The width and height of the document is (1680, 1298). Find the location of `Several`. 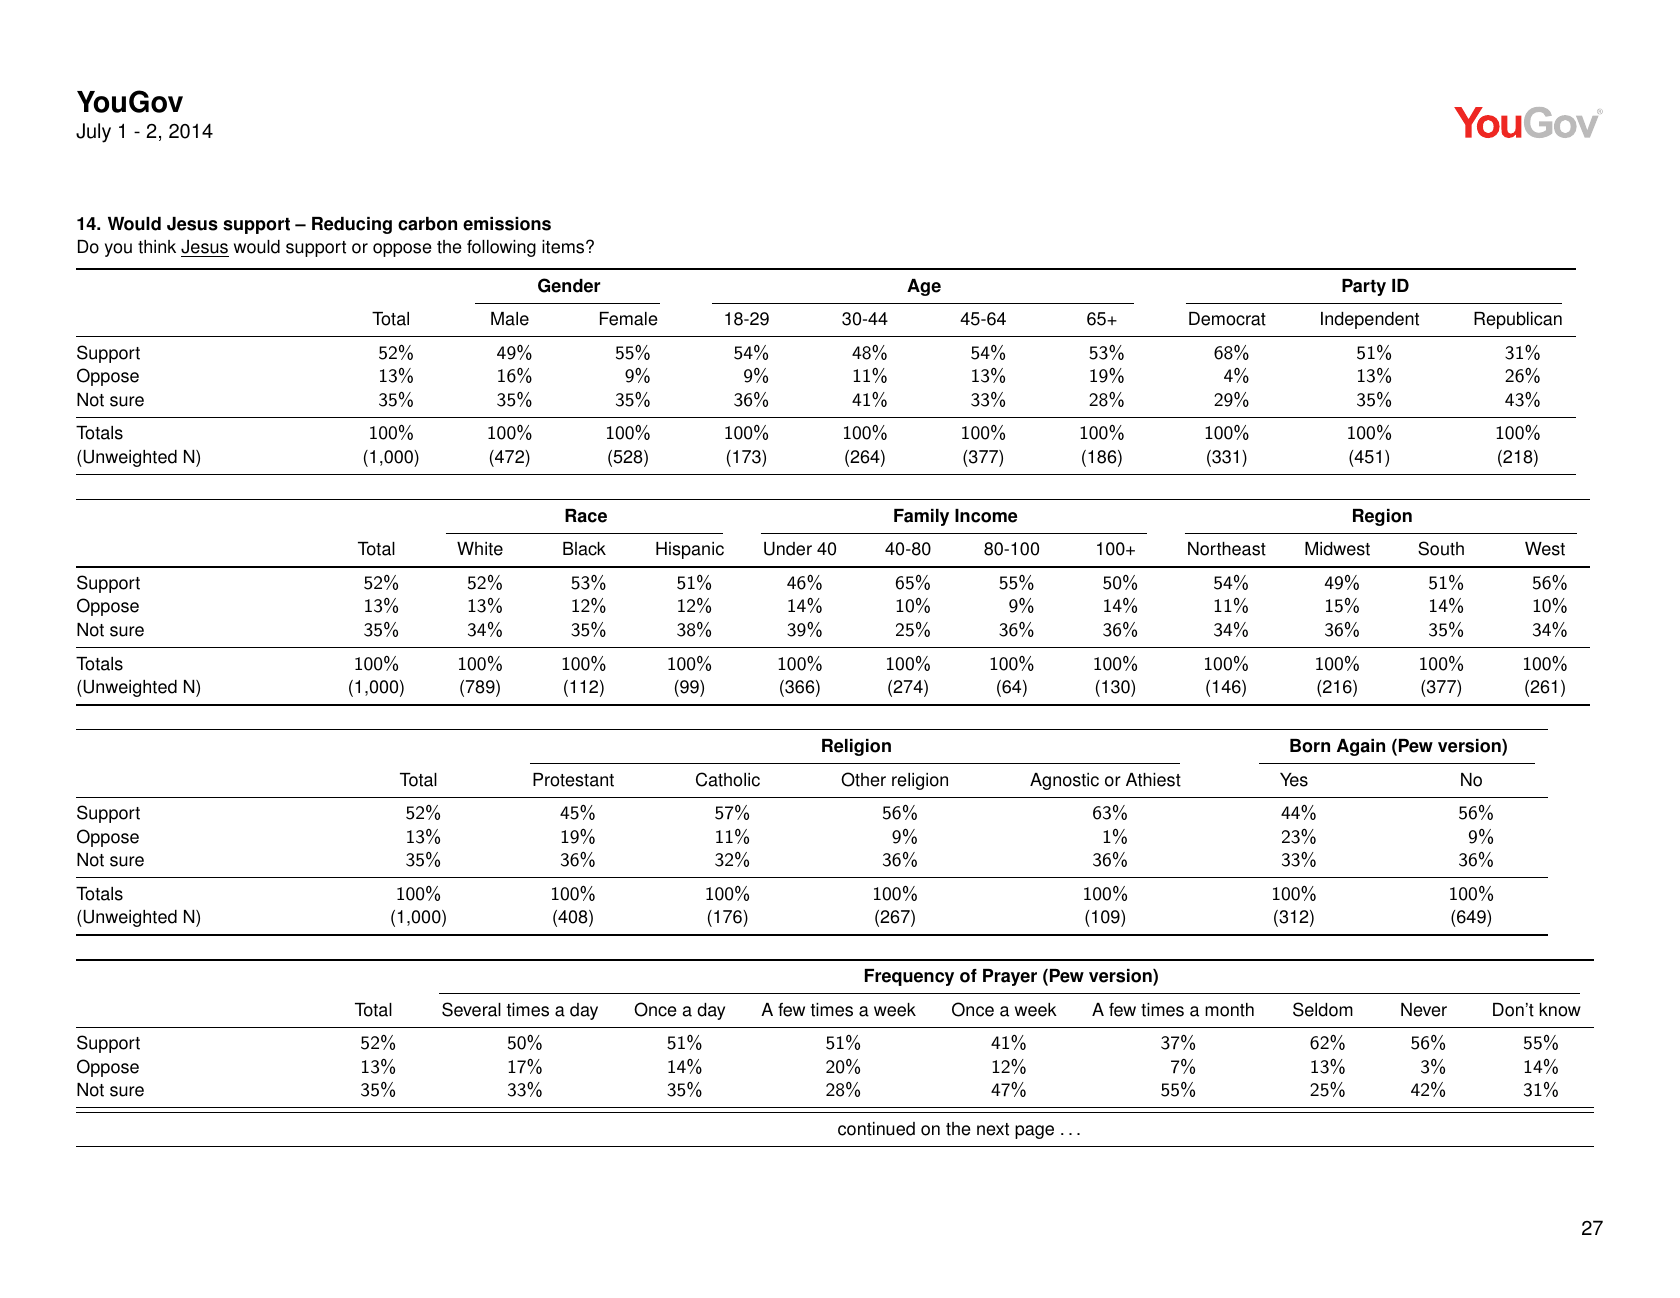

Several is located at coordinates (471, 1009).
